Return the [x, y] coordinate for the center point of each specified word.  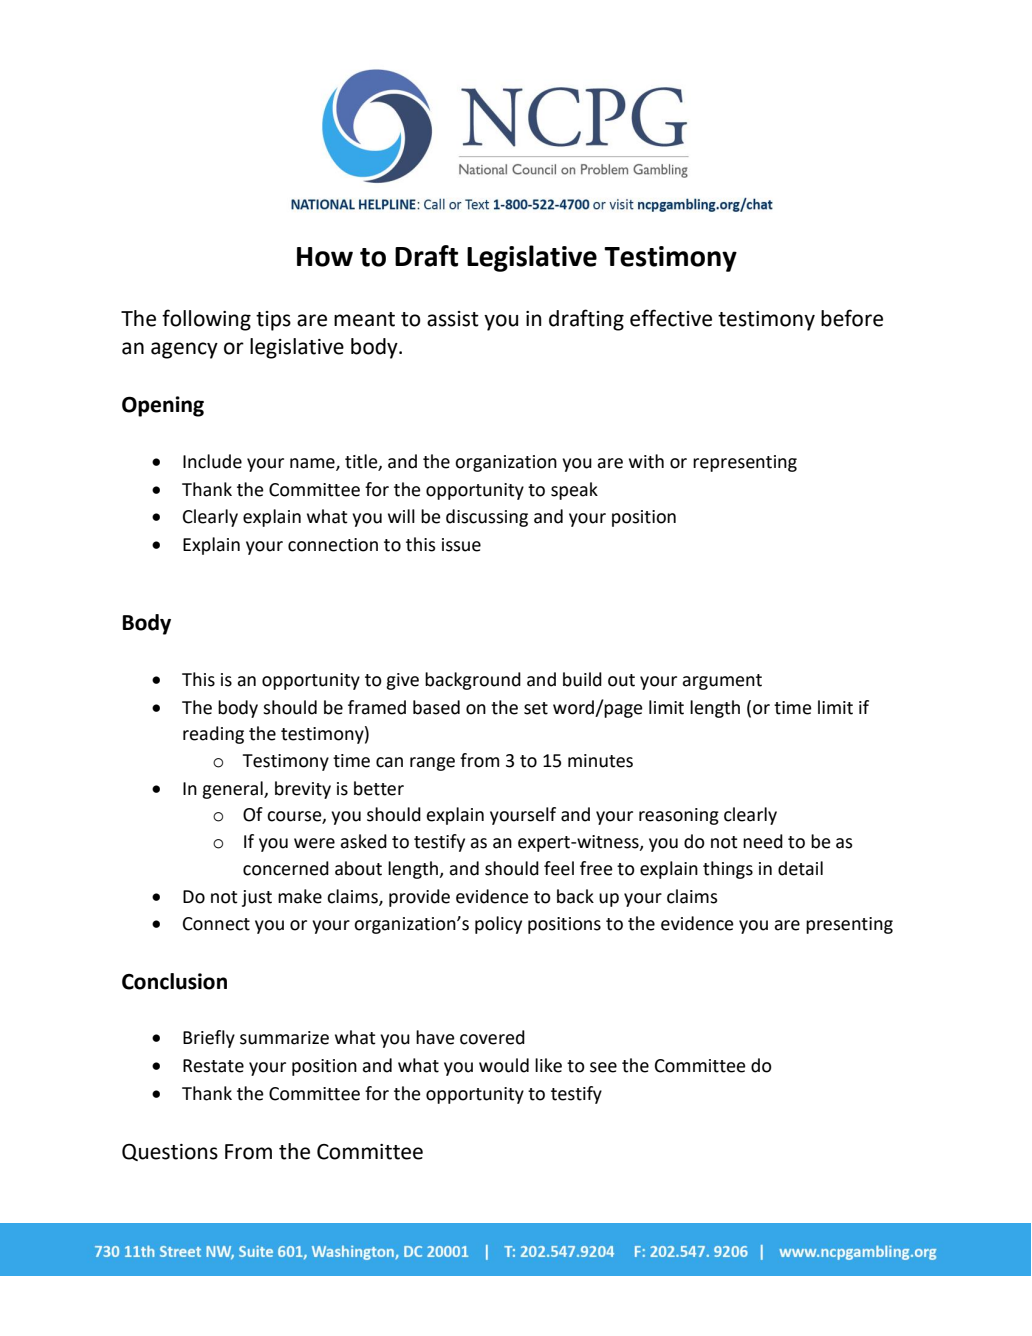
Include [212, 461]
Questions [170, 1152]
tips [273, 321]
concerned [286, 868]
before [852, 318]
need [763, 841]
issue [461, 545]
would [504, 1065]
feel [559, 868]
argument [722, 682]
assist [453, 319]
